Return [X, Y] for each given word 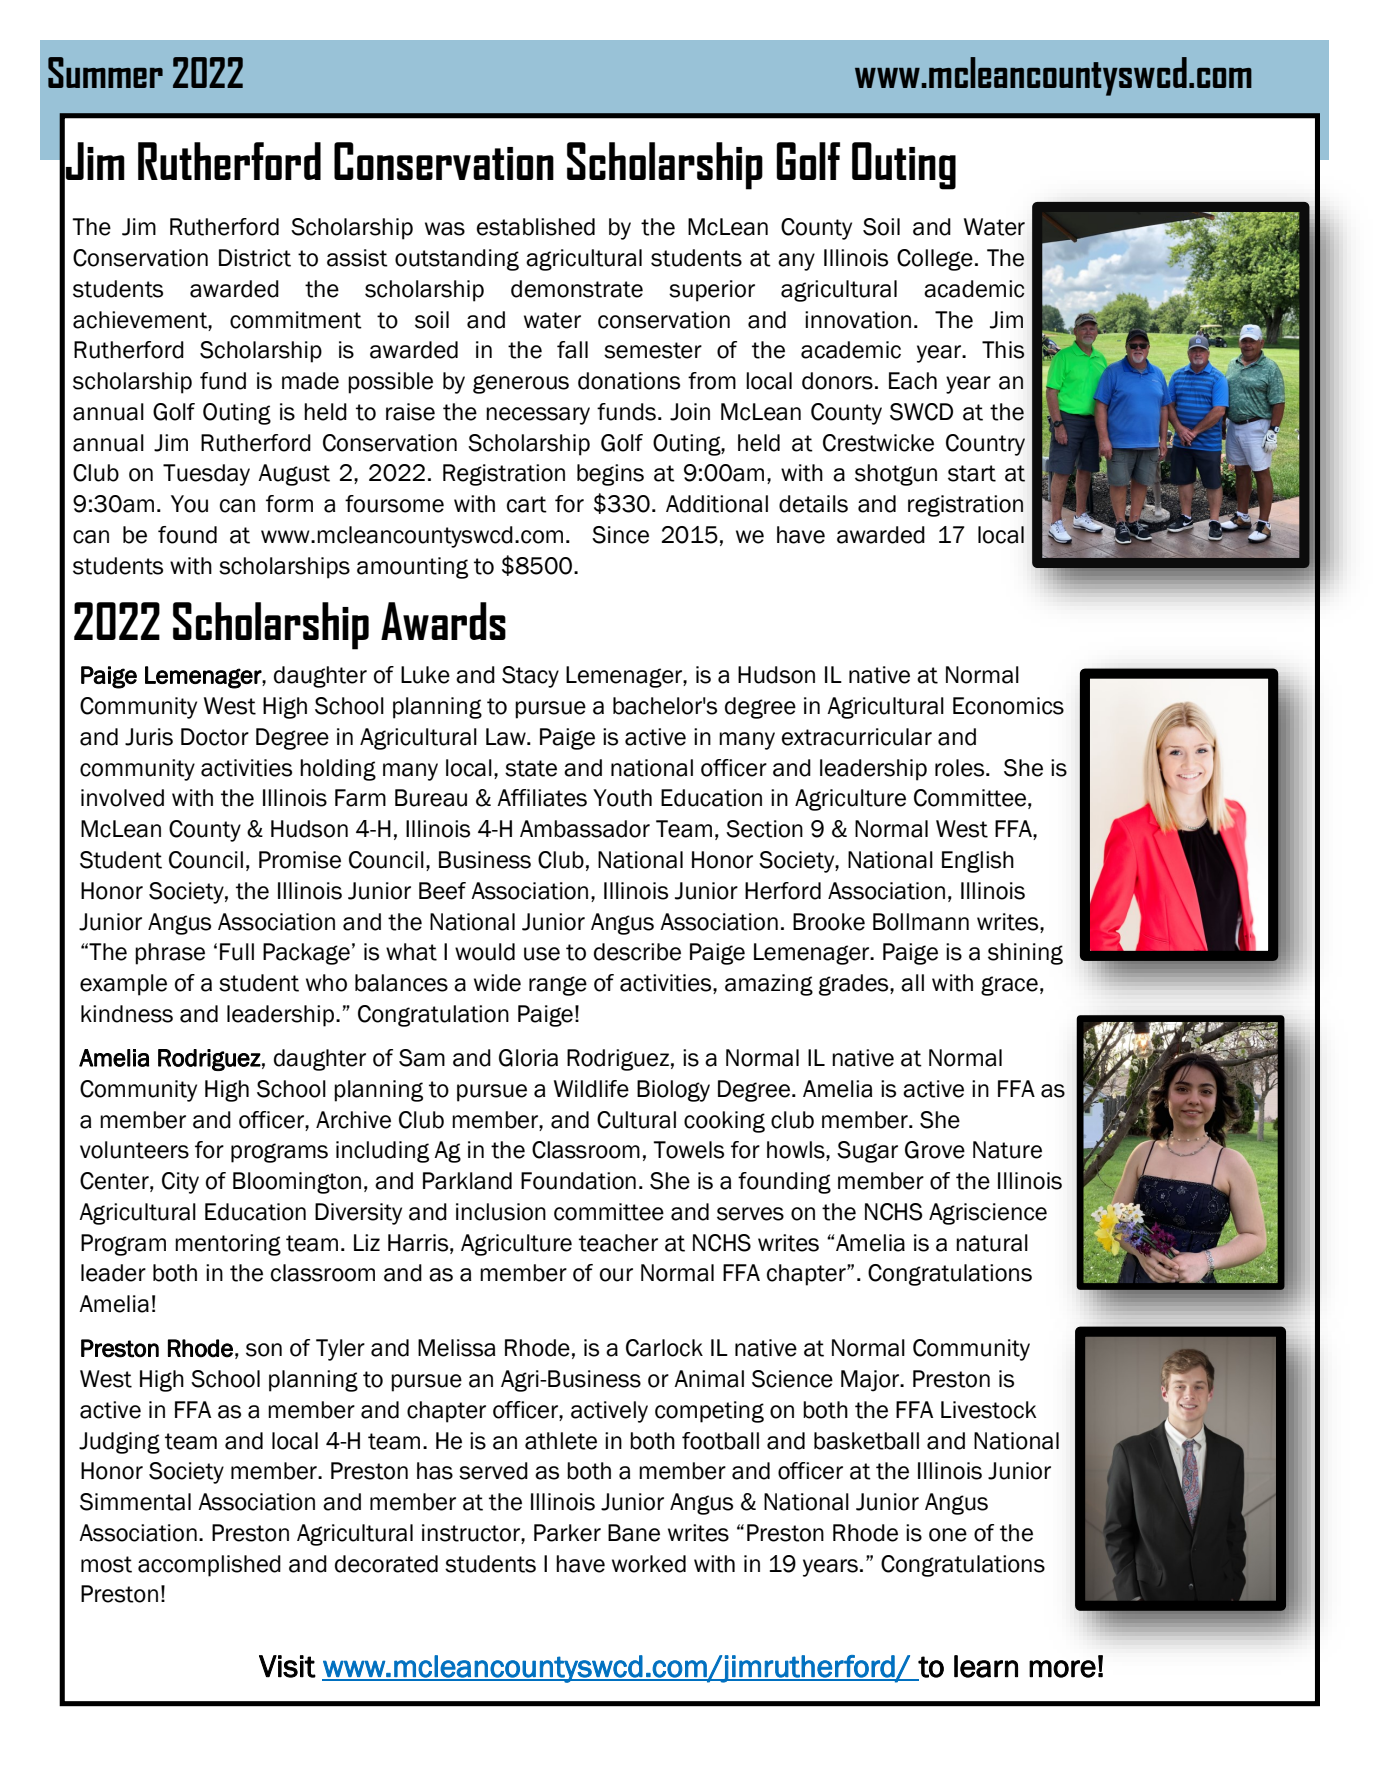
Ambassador [585, 829]
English [978, 862]
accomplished [209, 1566]
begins [610, 475]
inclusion [501, 1212]
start [972, 473]
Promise [300, 860]
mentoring [228, 1245]
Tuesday [206, 475]
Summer [105, 72]
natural [992, 1243]
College [935, 260]
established [536, 227]
